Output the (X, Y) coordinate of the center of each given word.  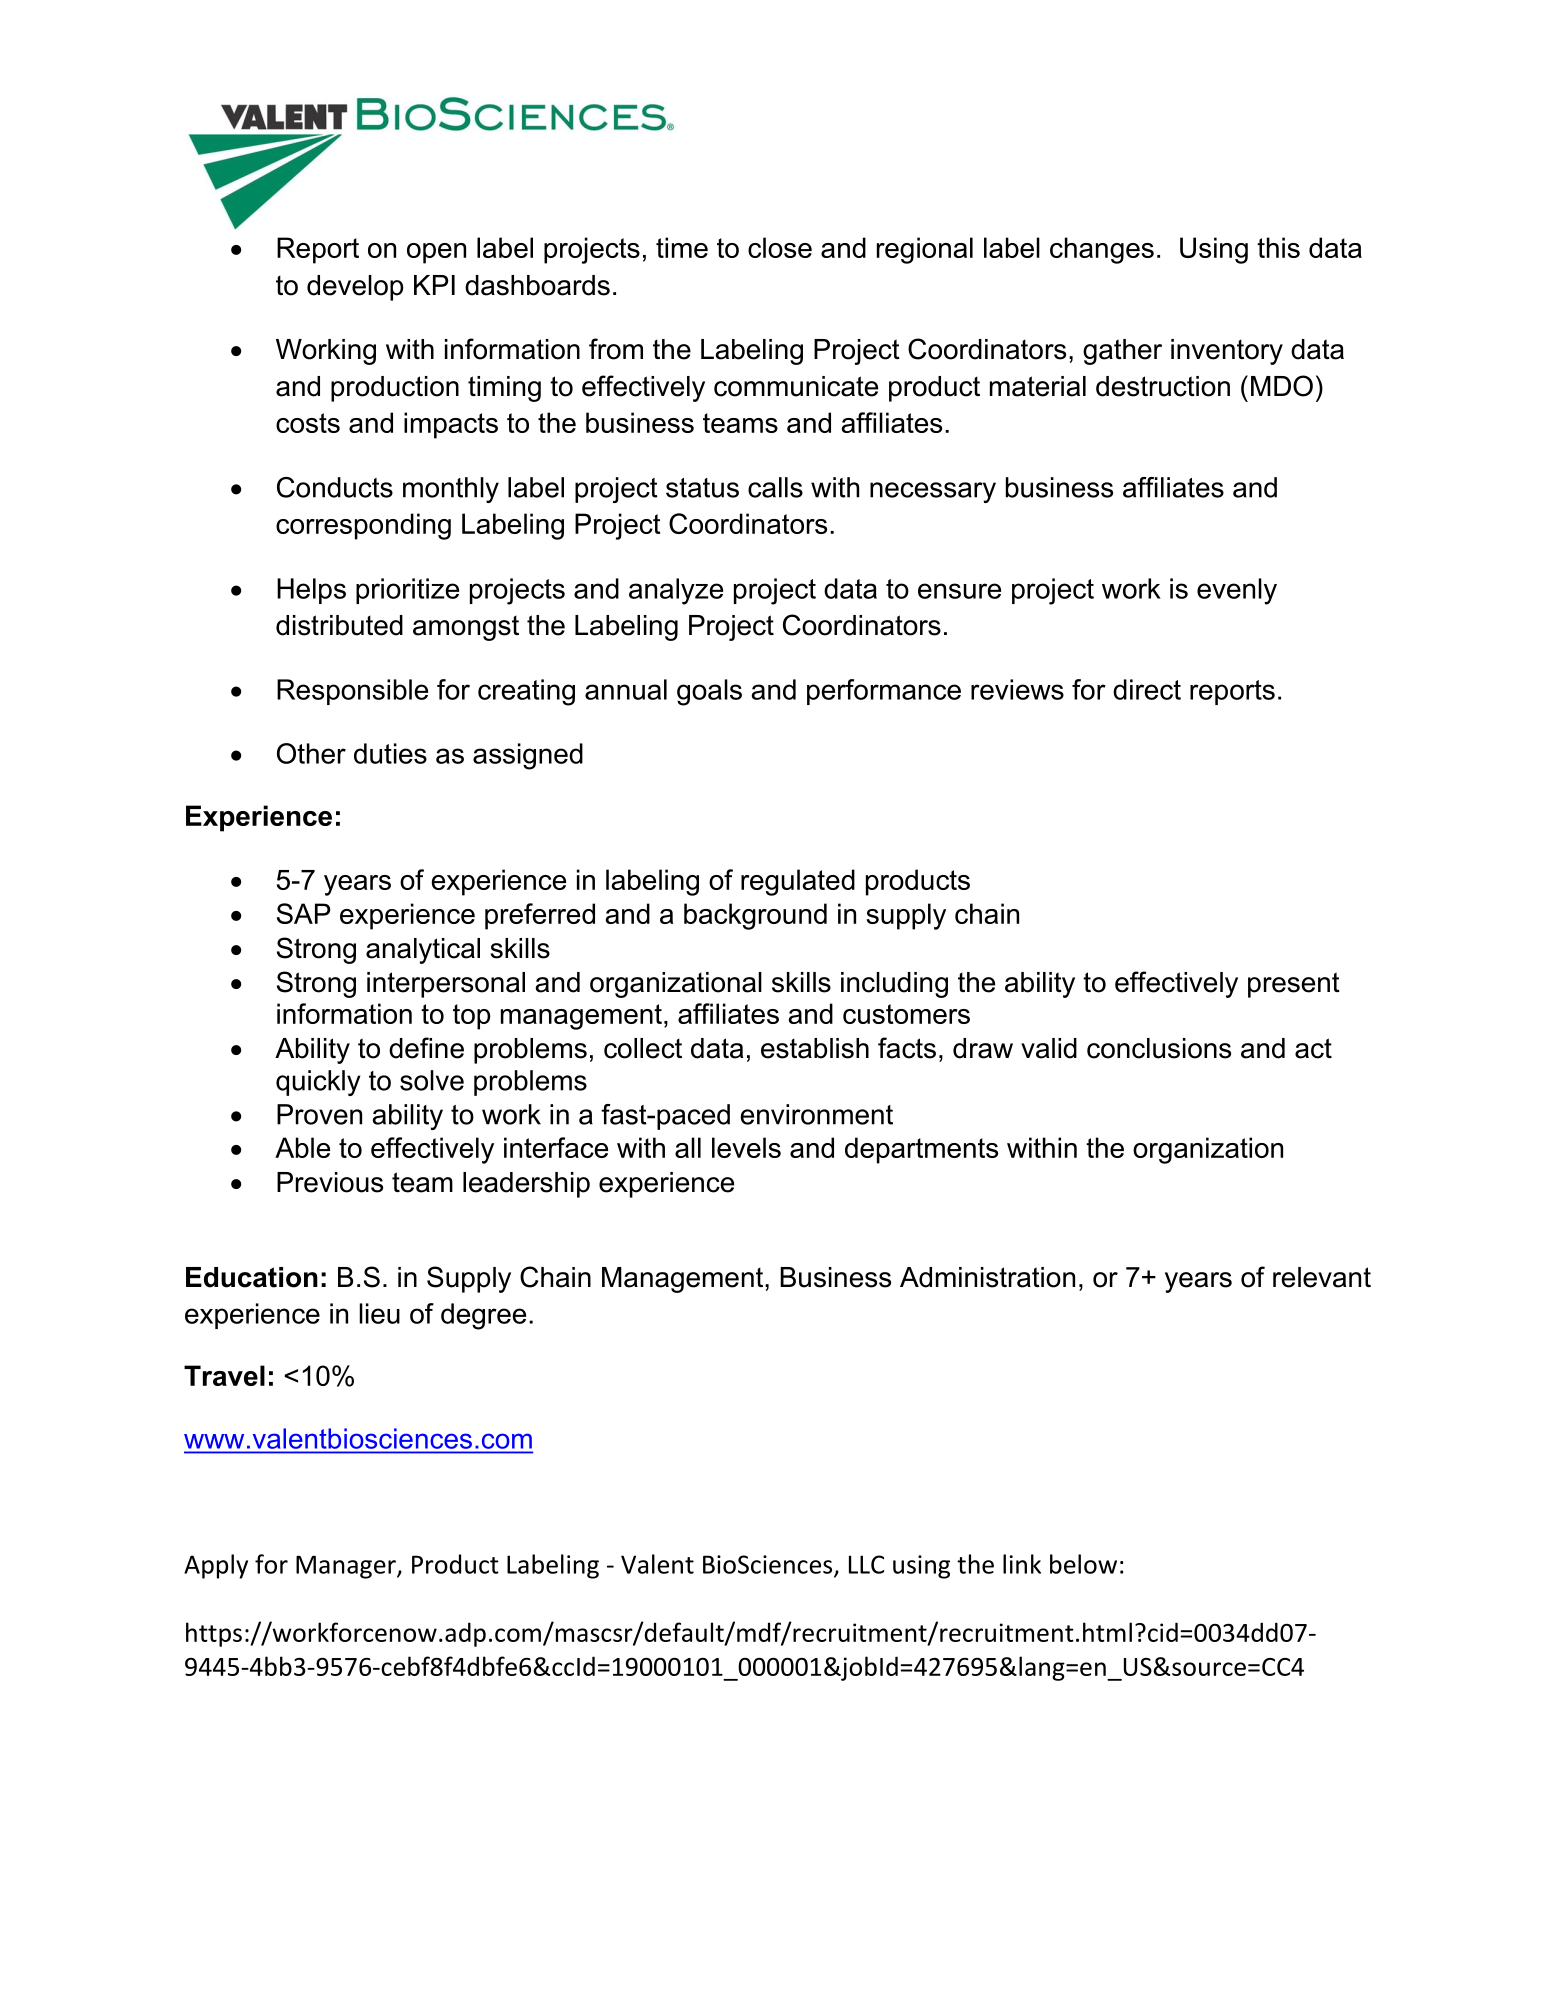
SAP (304, 913)
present (1294, 985)
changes (1102, 250)
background (755, 916)
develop (355, 288)
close (780, 247)
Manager (347, 1567)
